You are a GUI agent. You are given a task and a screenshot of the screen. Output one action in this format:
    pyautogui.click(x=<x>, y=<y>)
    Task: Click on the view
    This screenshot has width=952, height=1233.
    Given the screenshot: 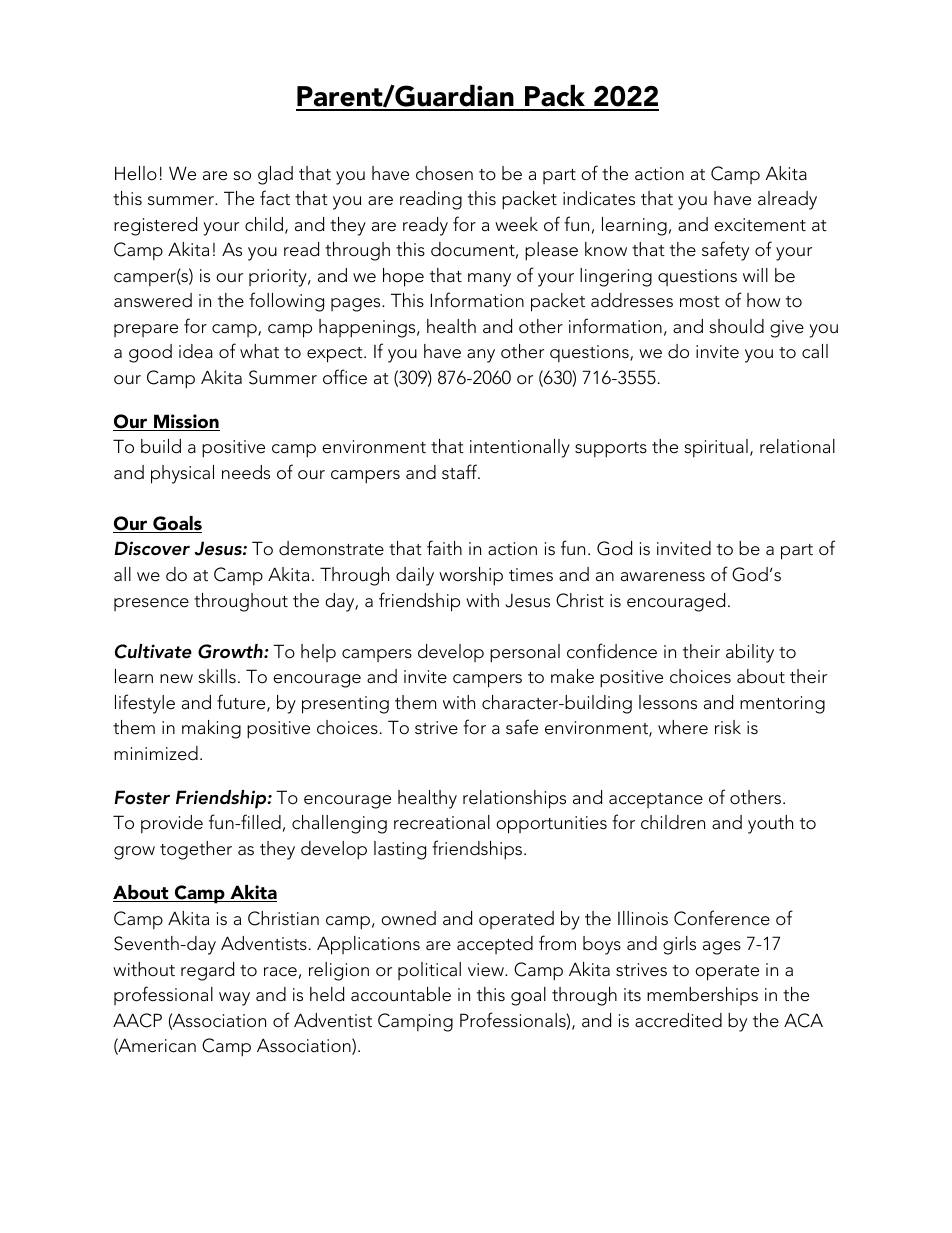 What is the action you would take?
    pyautogui.click(x=487, y=970)
